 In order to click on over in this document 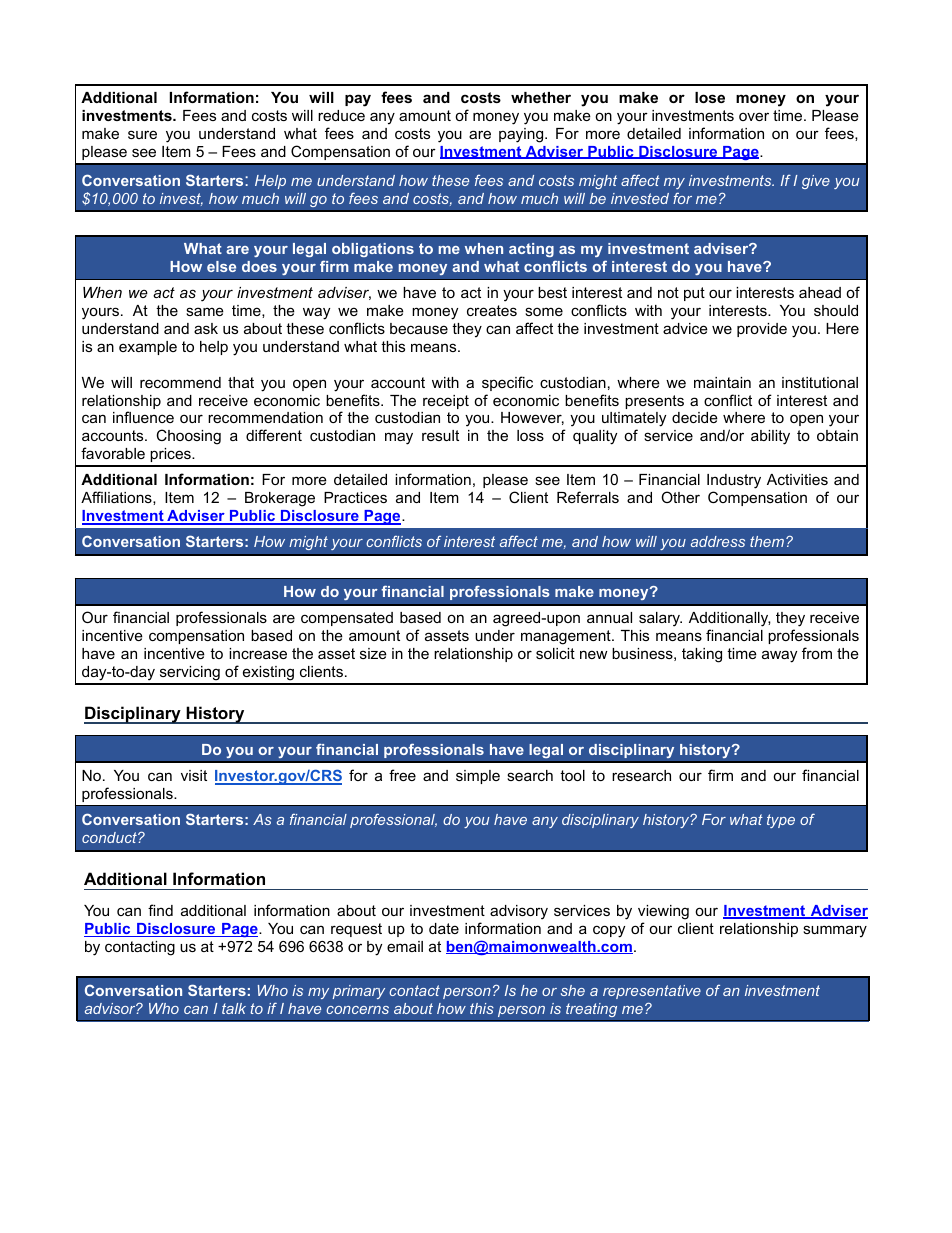, I will do `click(754, 116)`.
